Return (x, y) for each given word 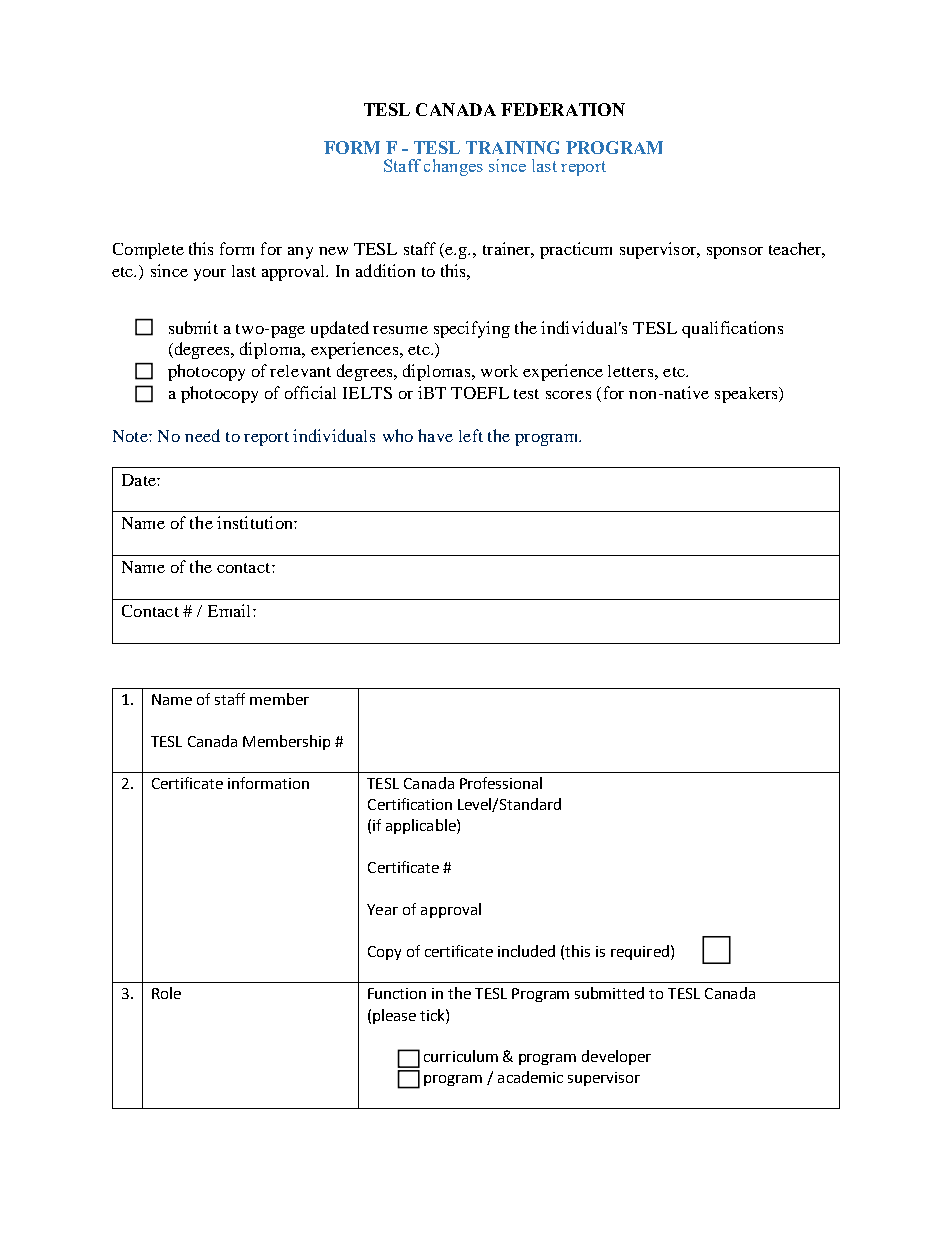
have (435, 435)
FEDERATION (563, 109)
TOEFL (480, 393)
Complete (148, 251)
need (202, 435)
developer (616, 1057)
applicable (422, 826)
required (640, 952)
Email (231, 610)
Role (166, 993)
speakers (747, 395)
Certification (410, 804)
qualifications (732, 329)
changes (453, 167)
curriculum (461, 1056)
